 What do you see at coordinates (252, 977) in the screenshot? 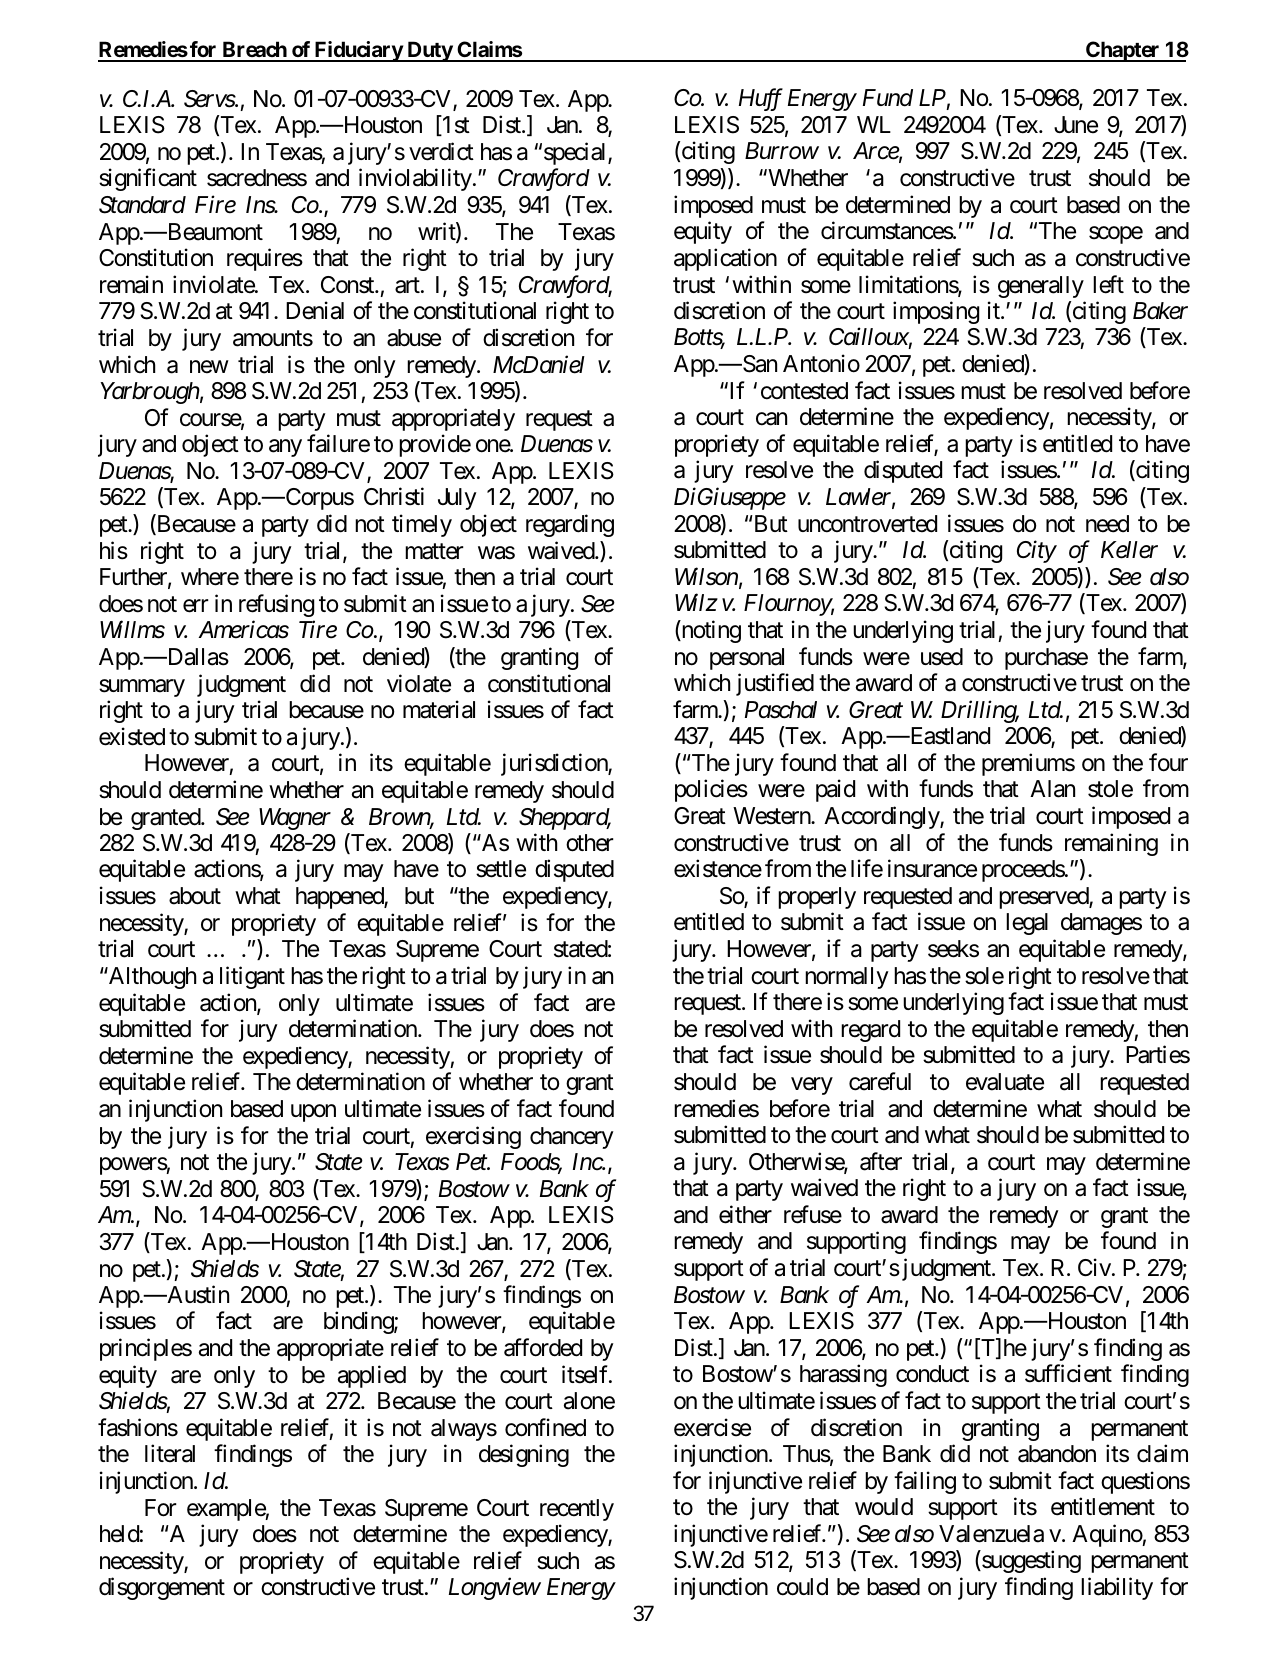
I see `litigant` at bounding box center [252, 977].
